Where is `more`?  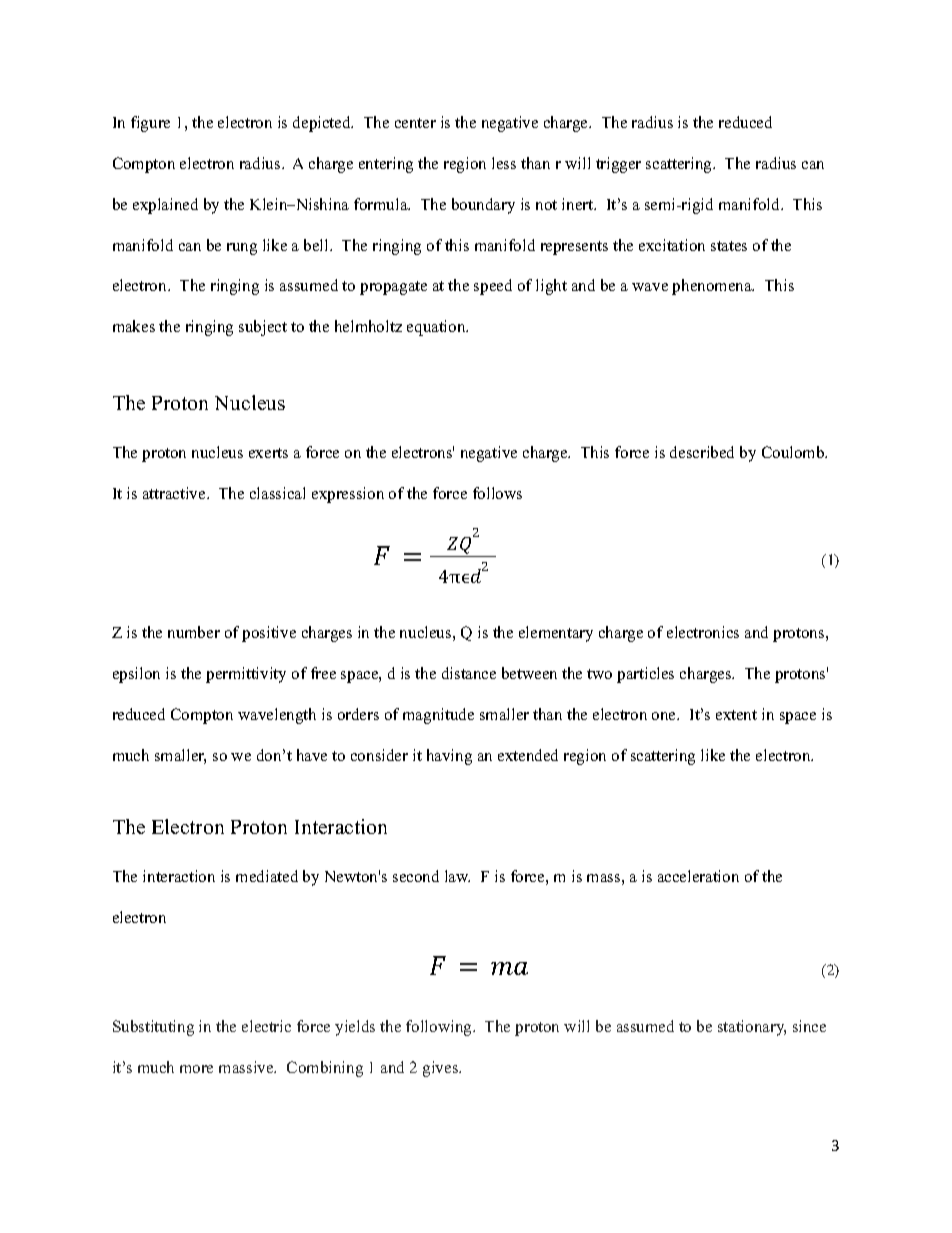
more is located at coordinates (196, 1069).
